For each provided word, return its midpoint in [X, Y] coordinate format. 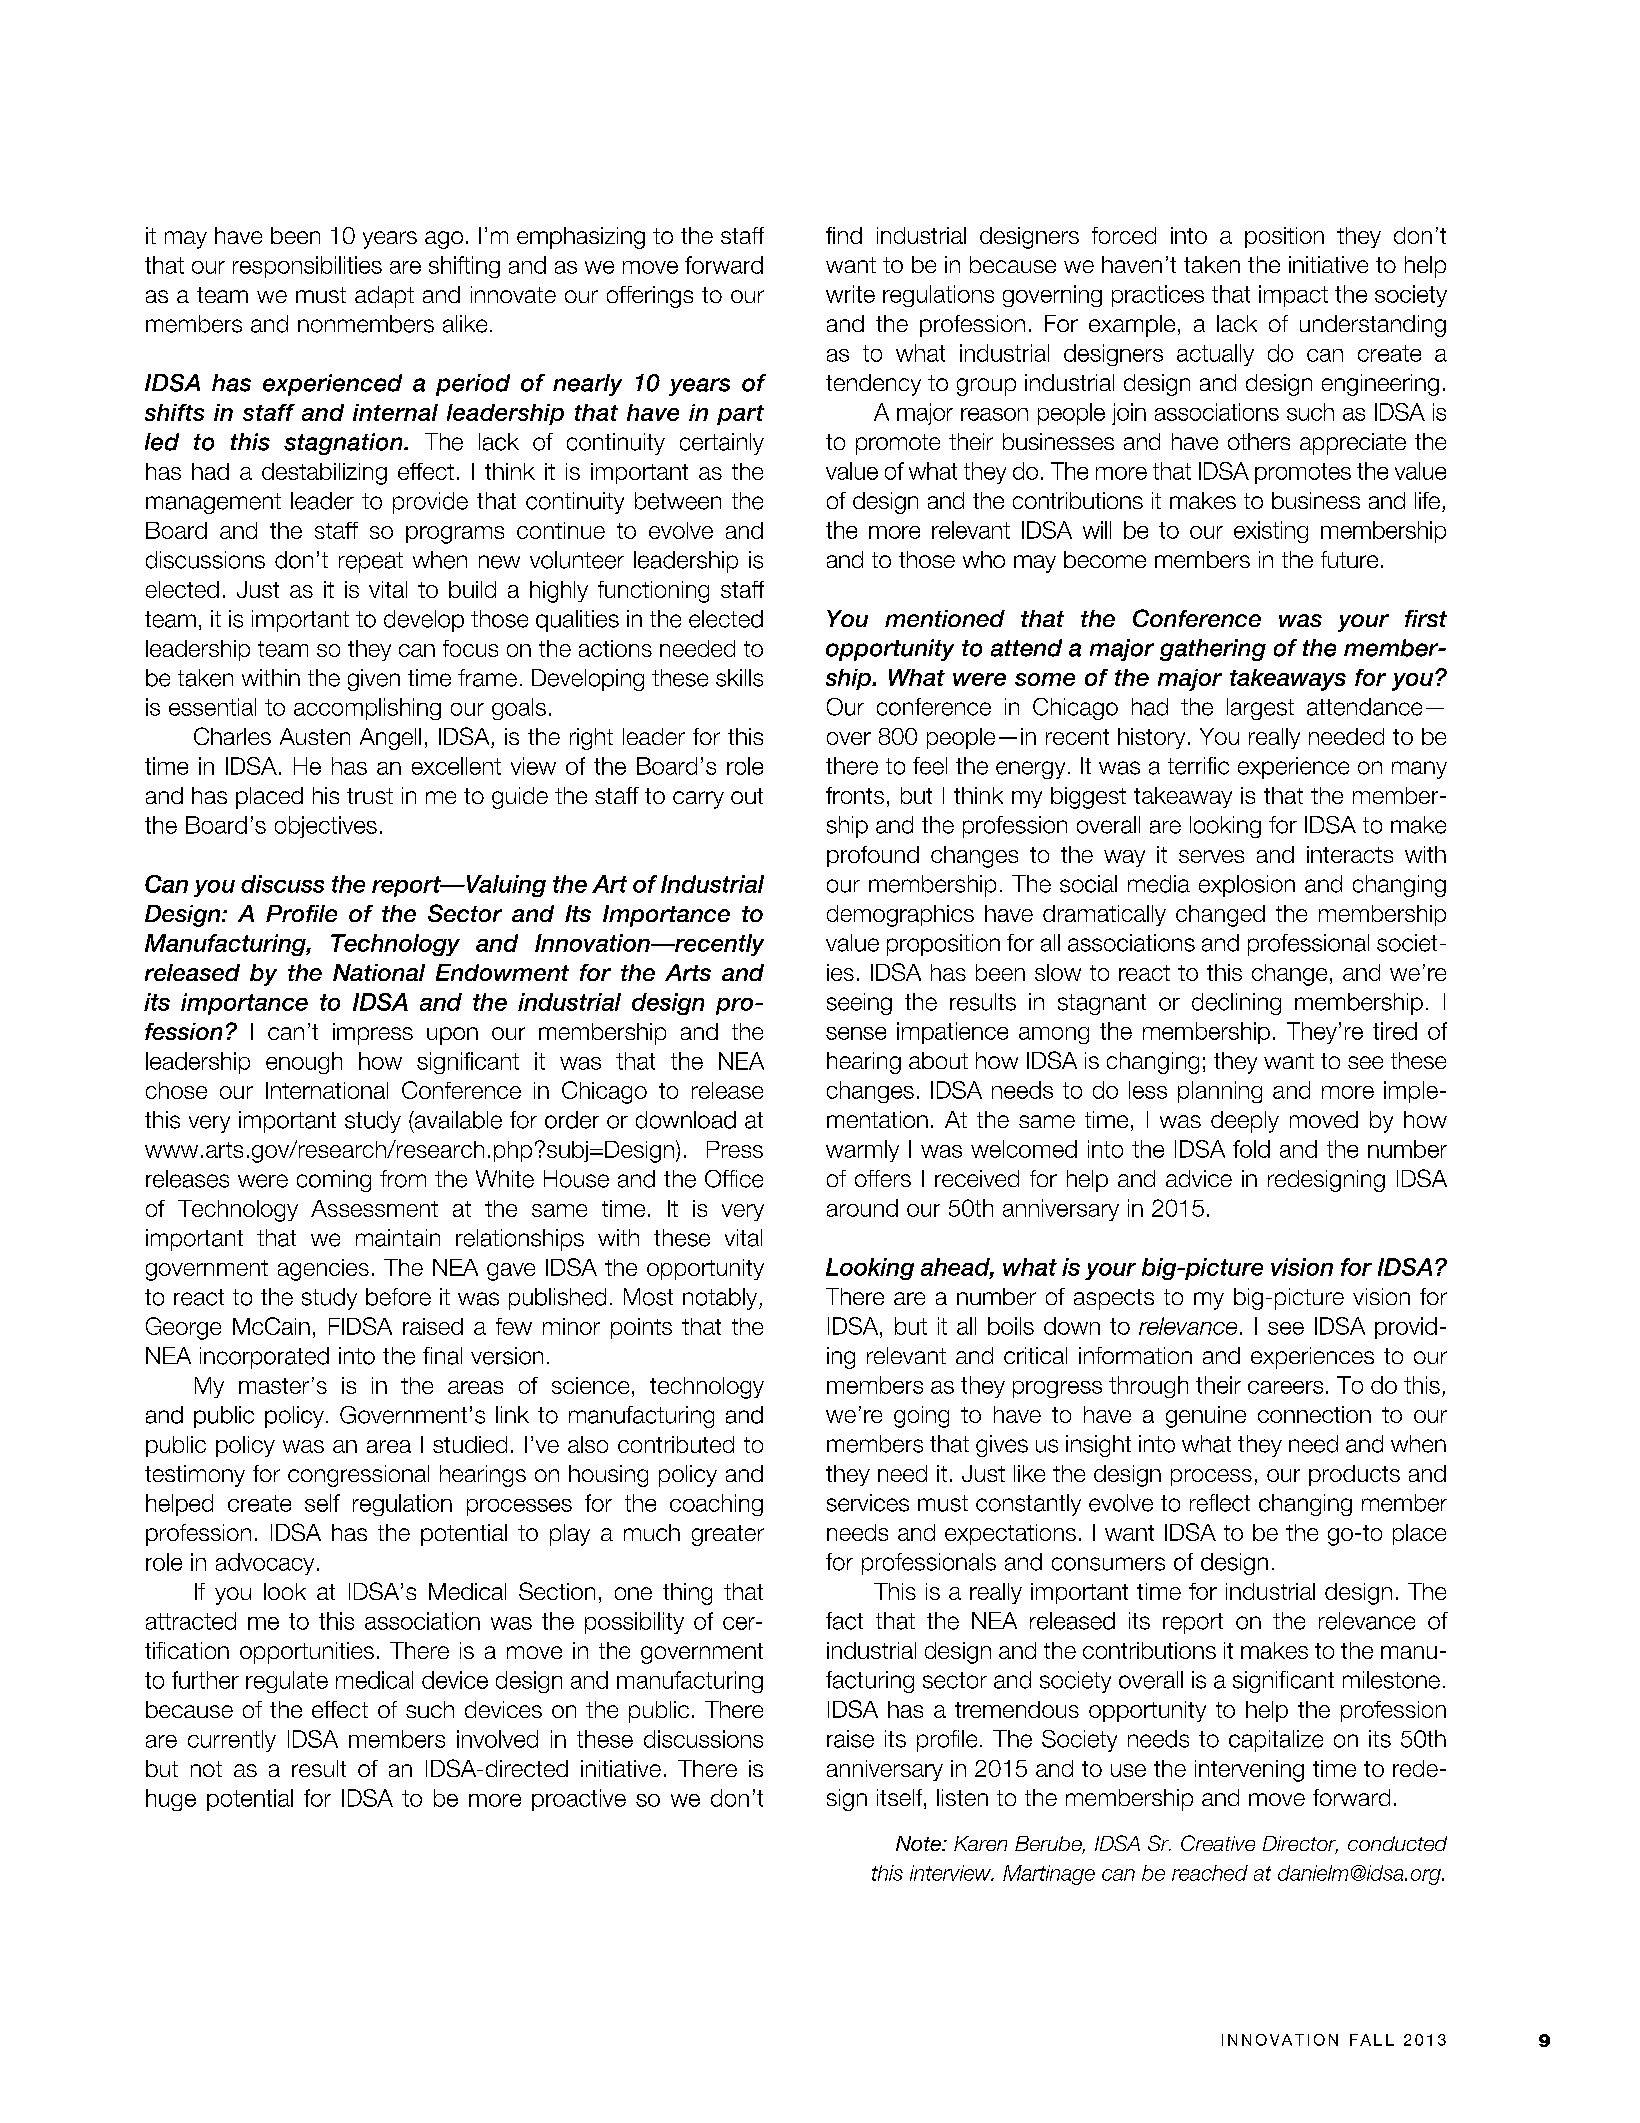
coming [334, 1181]
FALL [1372, 2040]
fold [1251, 1149]
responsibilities [307, 267]
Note [919, 1843]
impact [1293, 296]
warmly [862, 1151]
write [850, 294]
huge [171, 1800]
